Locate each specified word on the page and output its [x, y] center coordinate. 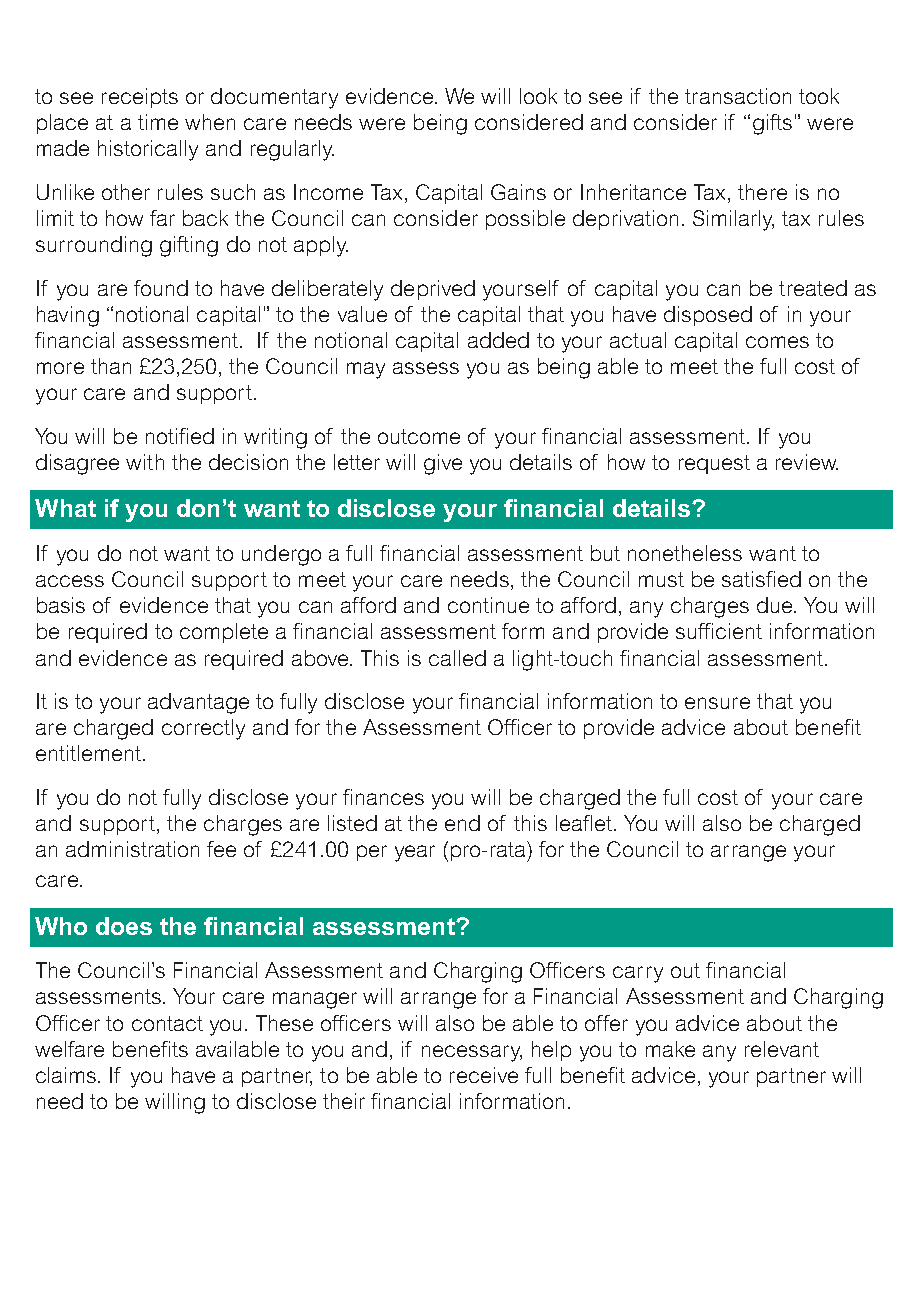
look [538, 96]
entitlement [90, 753]
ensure [717, 703]
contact [167, 1023]
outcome [419, 436]
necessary [472, 1053]
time [158, 122]
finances [383, 797]
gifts [772, 124]
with [145, 462]
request [714, 464]
